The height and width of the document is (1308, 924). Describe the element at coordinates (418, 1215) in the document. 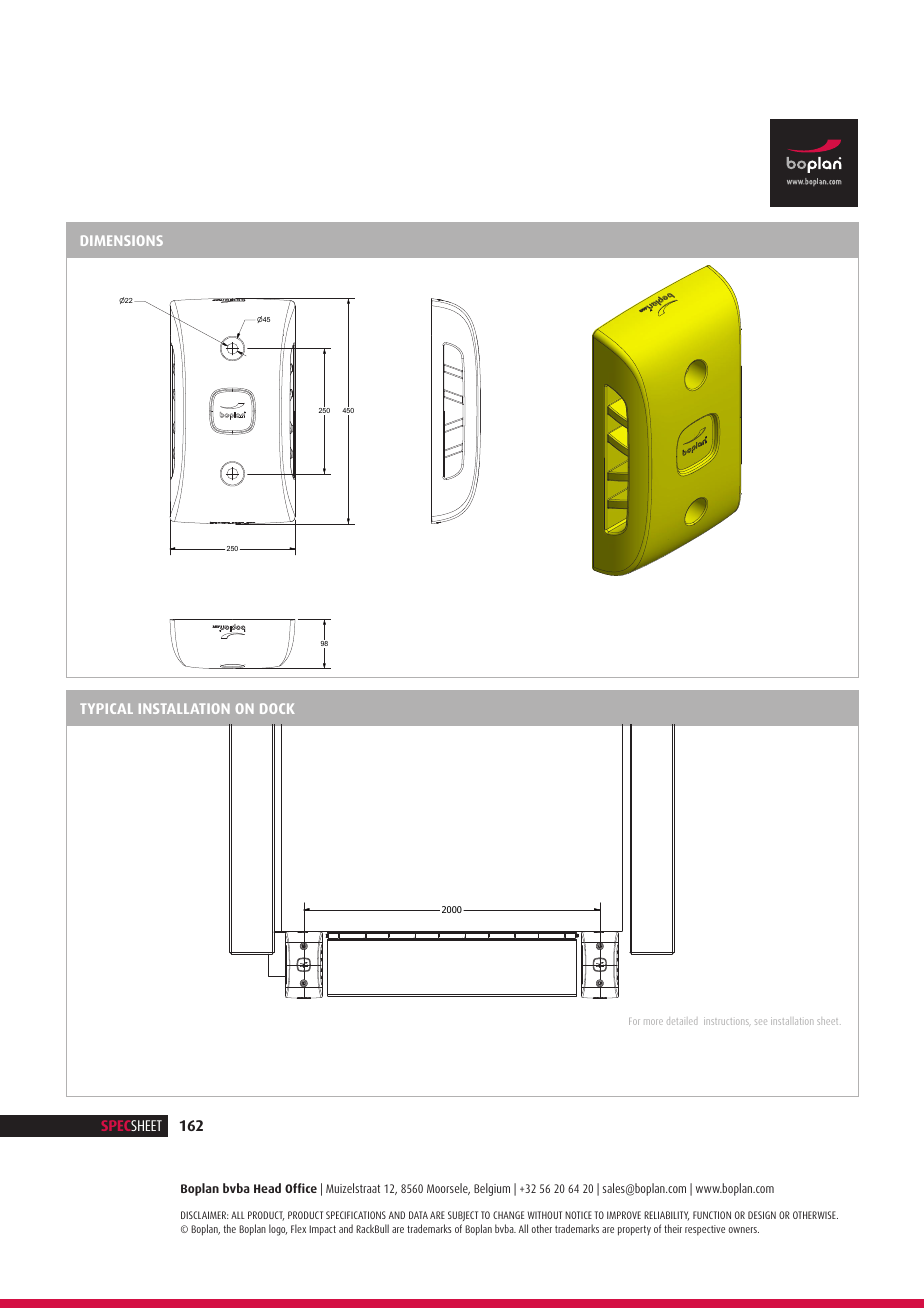

I see `DATA` at that location.
